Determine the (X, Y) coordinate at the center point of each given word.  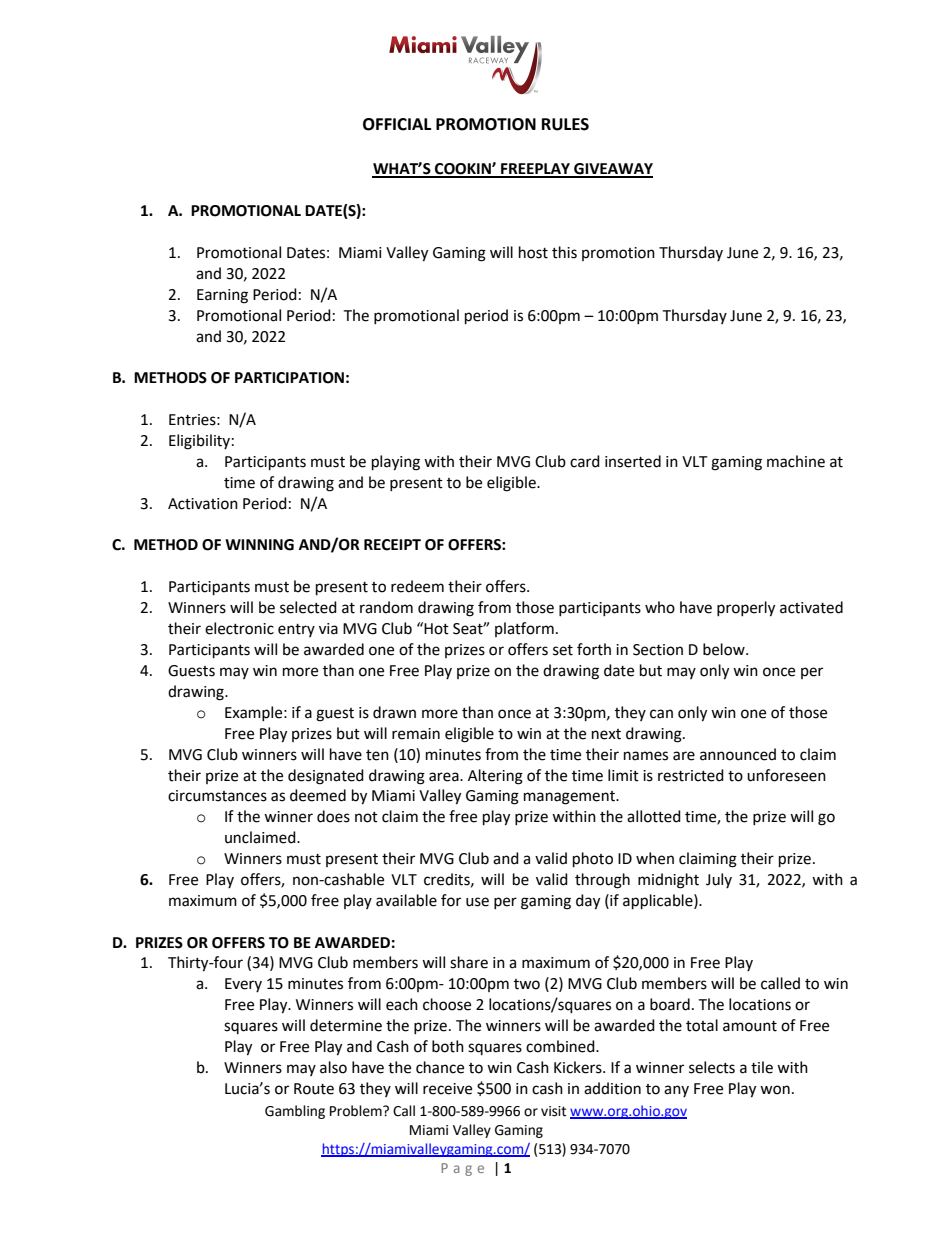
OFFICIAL (397, 124)
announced (738, 754)
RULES (565, 124)
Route (314, 1089)
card (585, 461)
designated (326, 777)
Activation (203, 504)
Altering (495, 777)
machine (796, 461)
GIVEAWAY (612, 170)
